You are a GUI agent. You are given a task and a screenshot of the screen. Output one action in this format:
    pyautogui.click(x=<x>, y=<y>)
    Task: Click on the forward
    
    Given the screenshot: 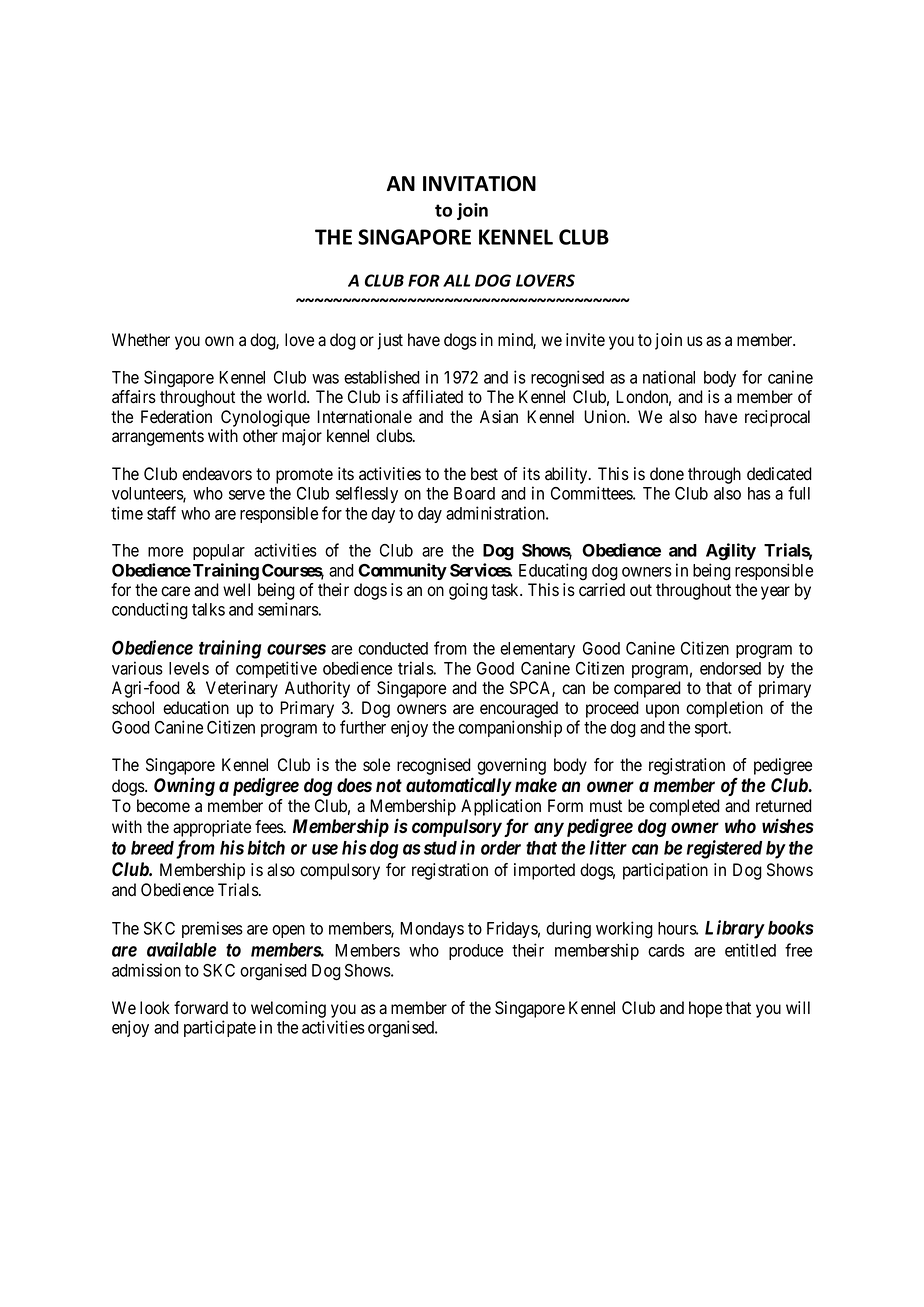 What is the action you would take?
    pyautogui.click(x=201, y=1008)
